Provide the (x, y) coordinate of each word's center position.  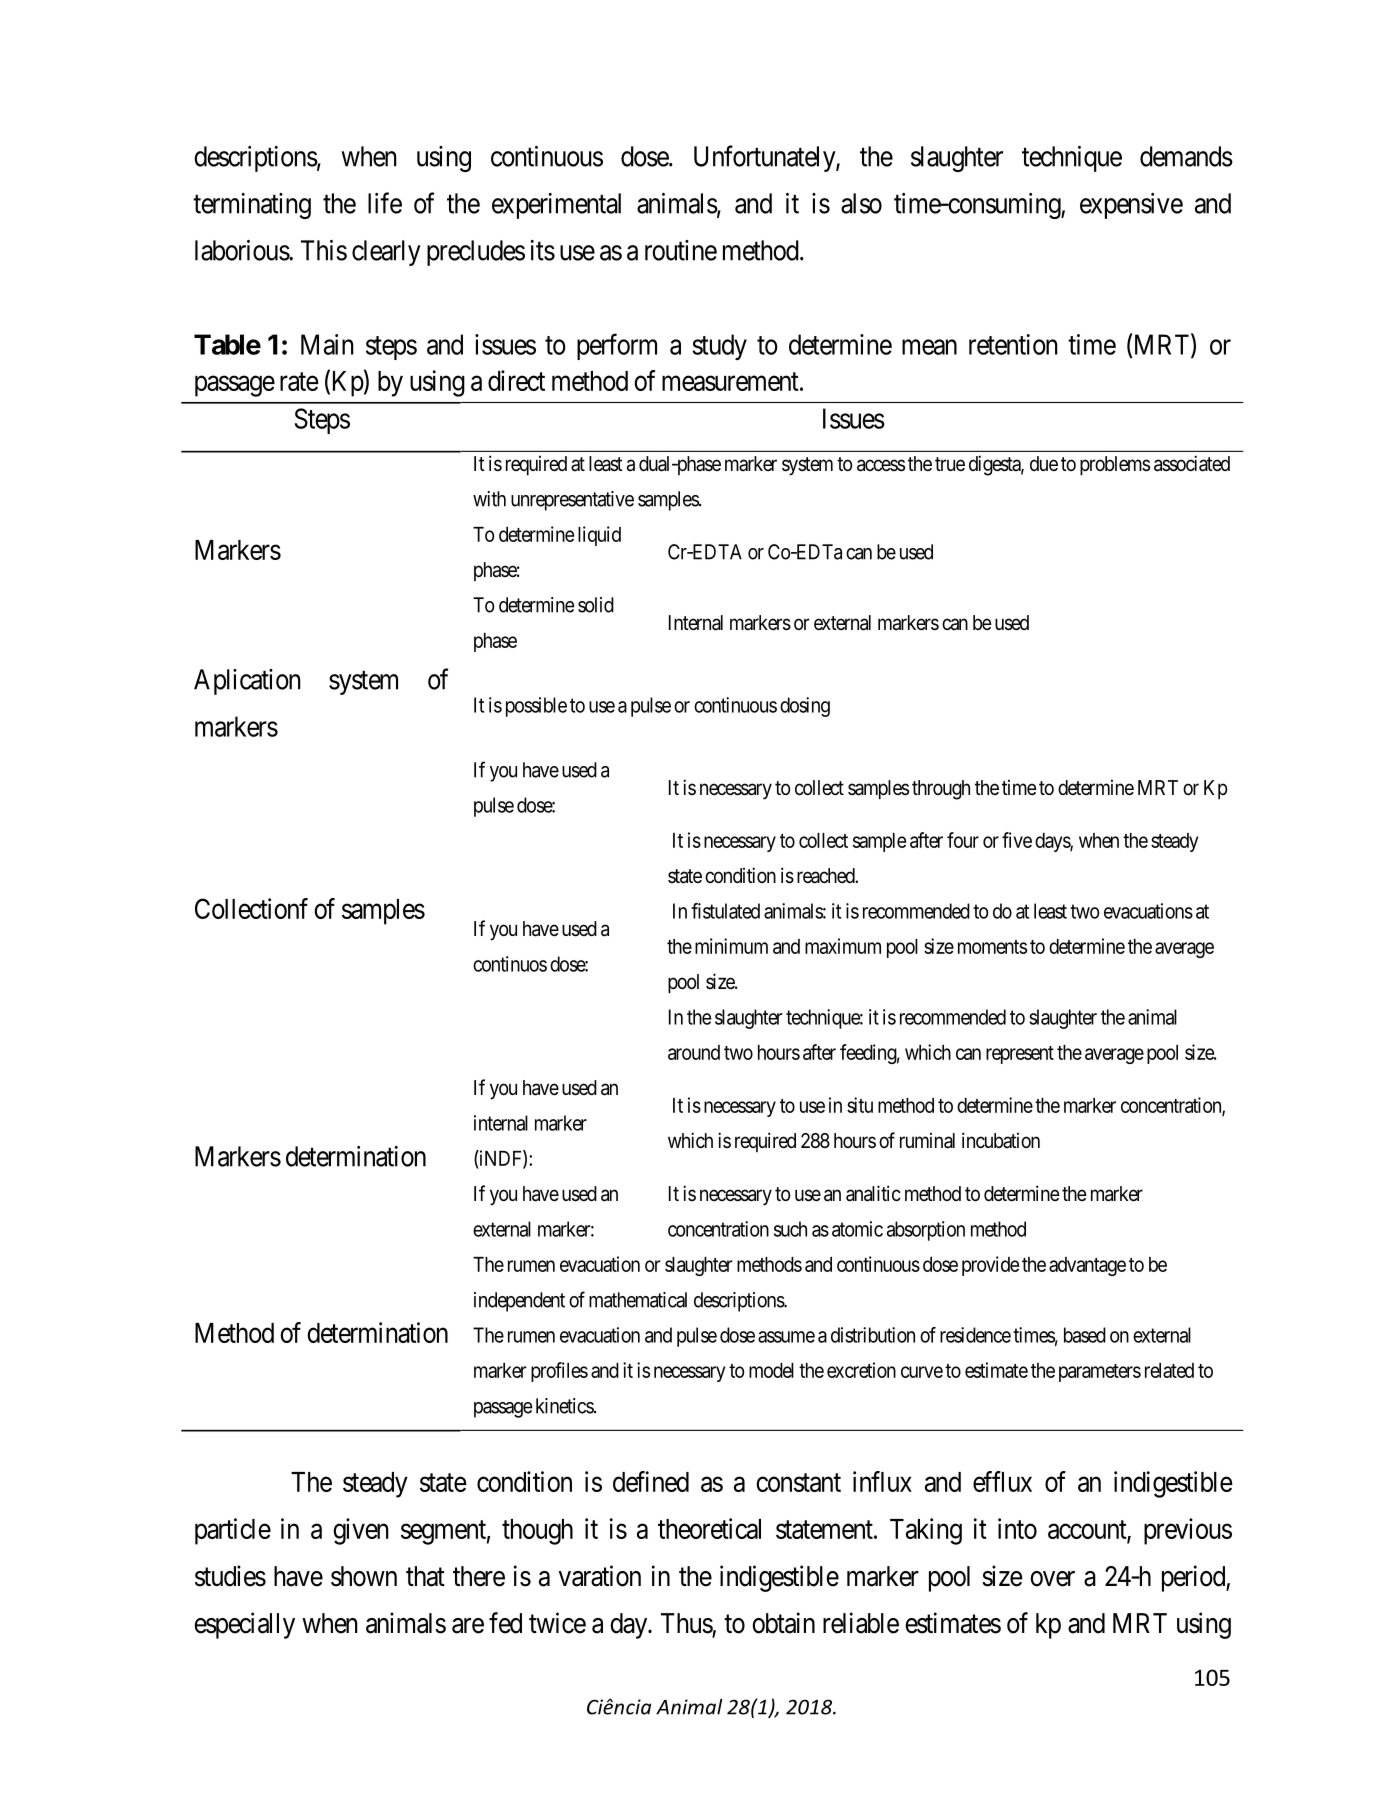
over (1052, 1579)
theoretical (709, 1528)
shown (364, 1576)
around (694, 1052)
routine (681, 250)
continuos (510, 964)
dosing (805, 707)
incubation (1001, 1140)
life (385, 203)
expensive (1131, 206)
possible (536, 707)
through (941, 790)
